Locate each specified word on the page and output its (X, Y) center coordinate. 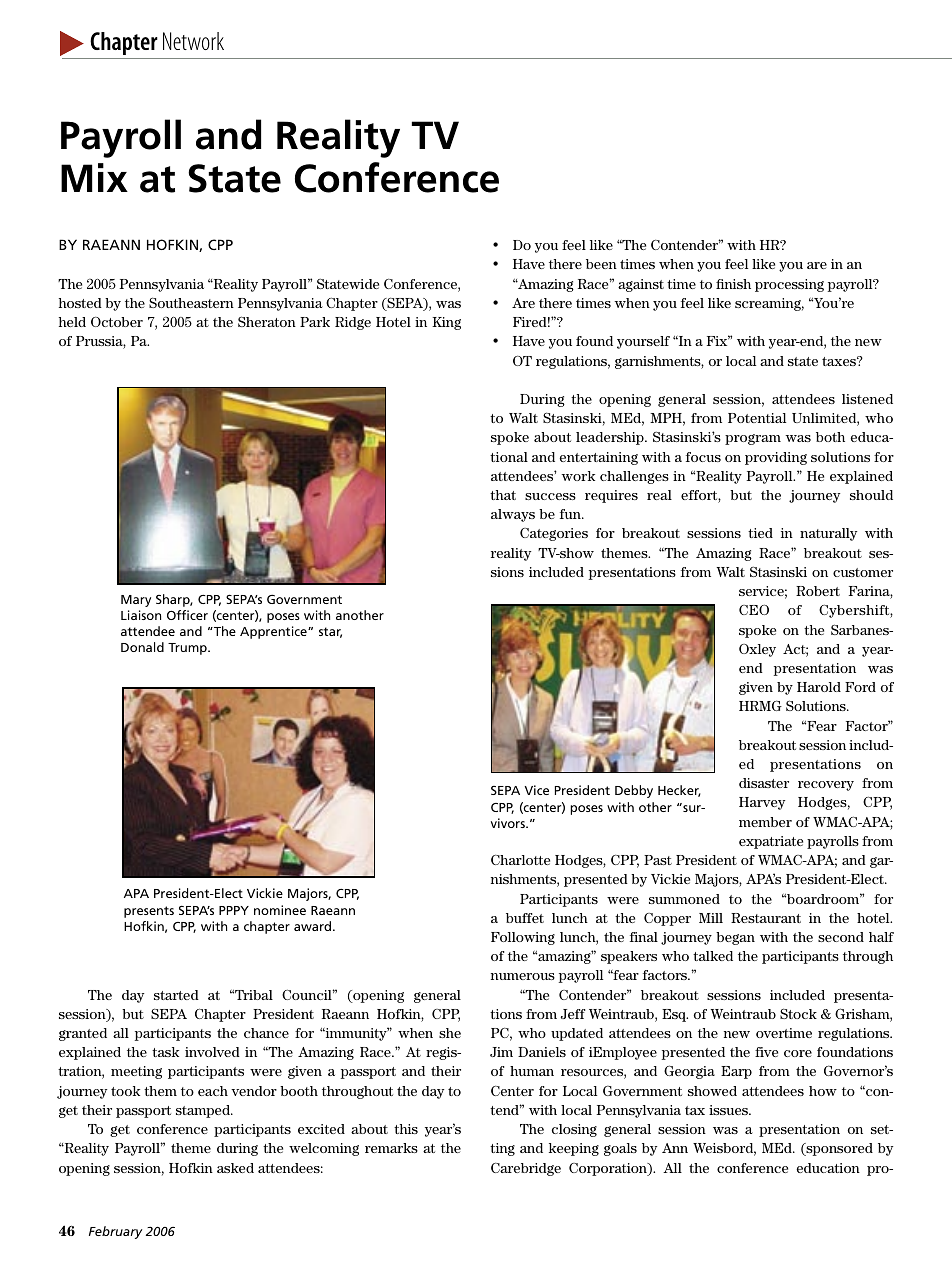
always (513, 515)
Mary (136, 601)
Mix (94, 177)
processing (789, 285)
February (115, 1232)
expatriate (771, 842)
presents (149, 912)
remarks (391, 1148)
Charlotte (520, 860)
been (601, 264)
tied (760, 533)
